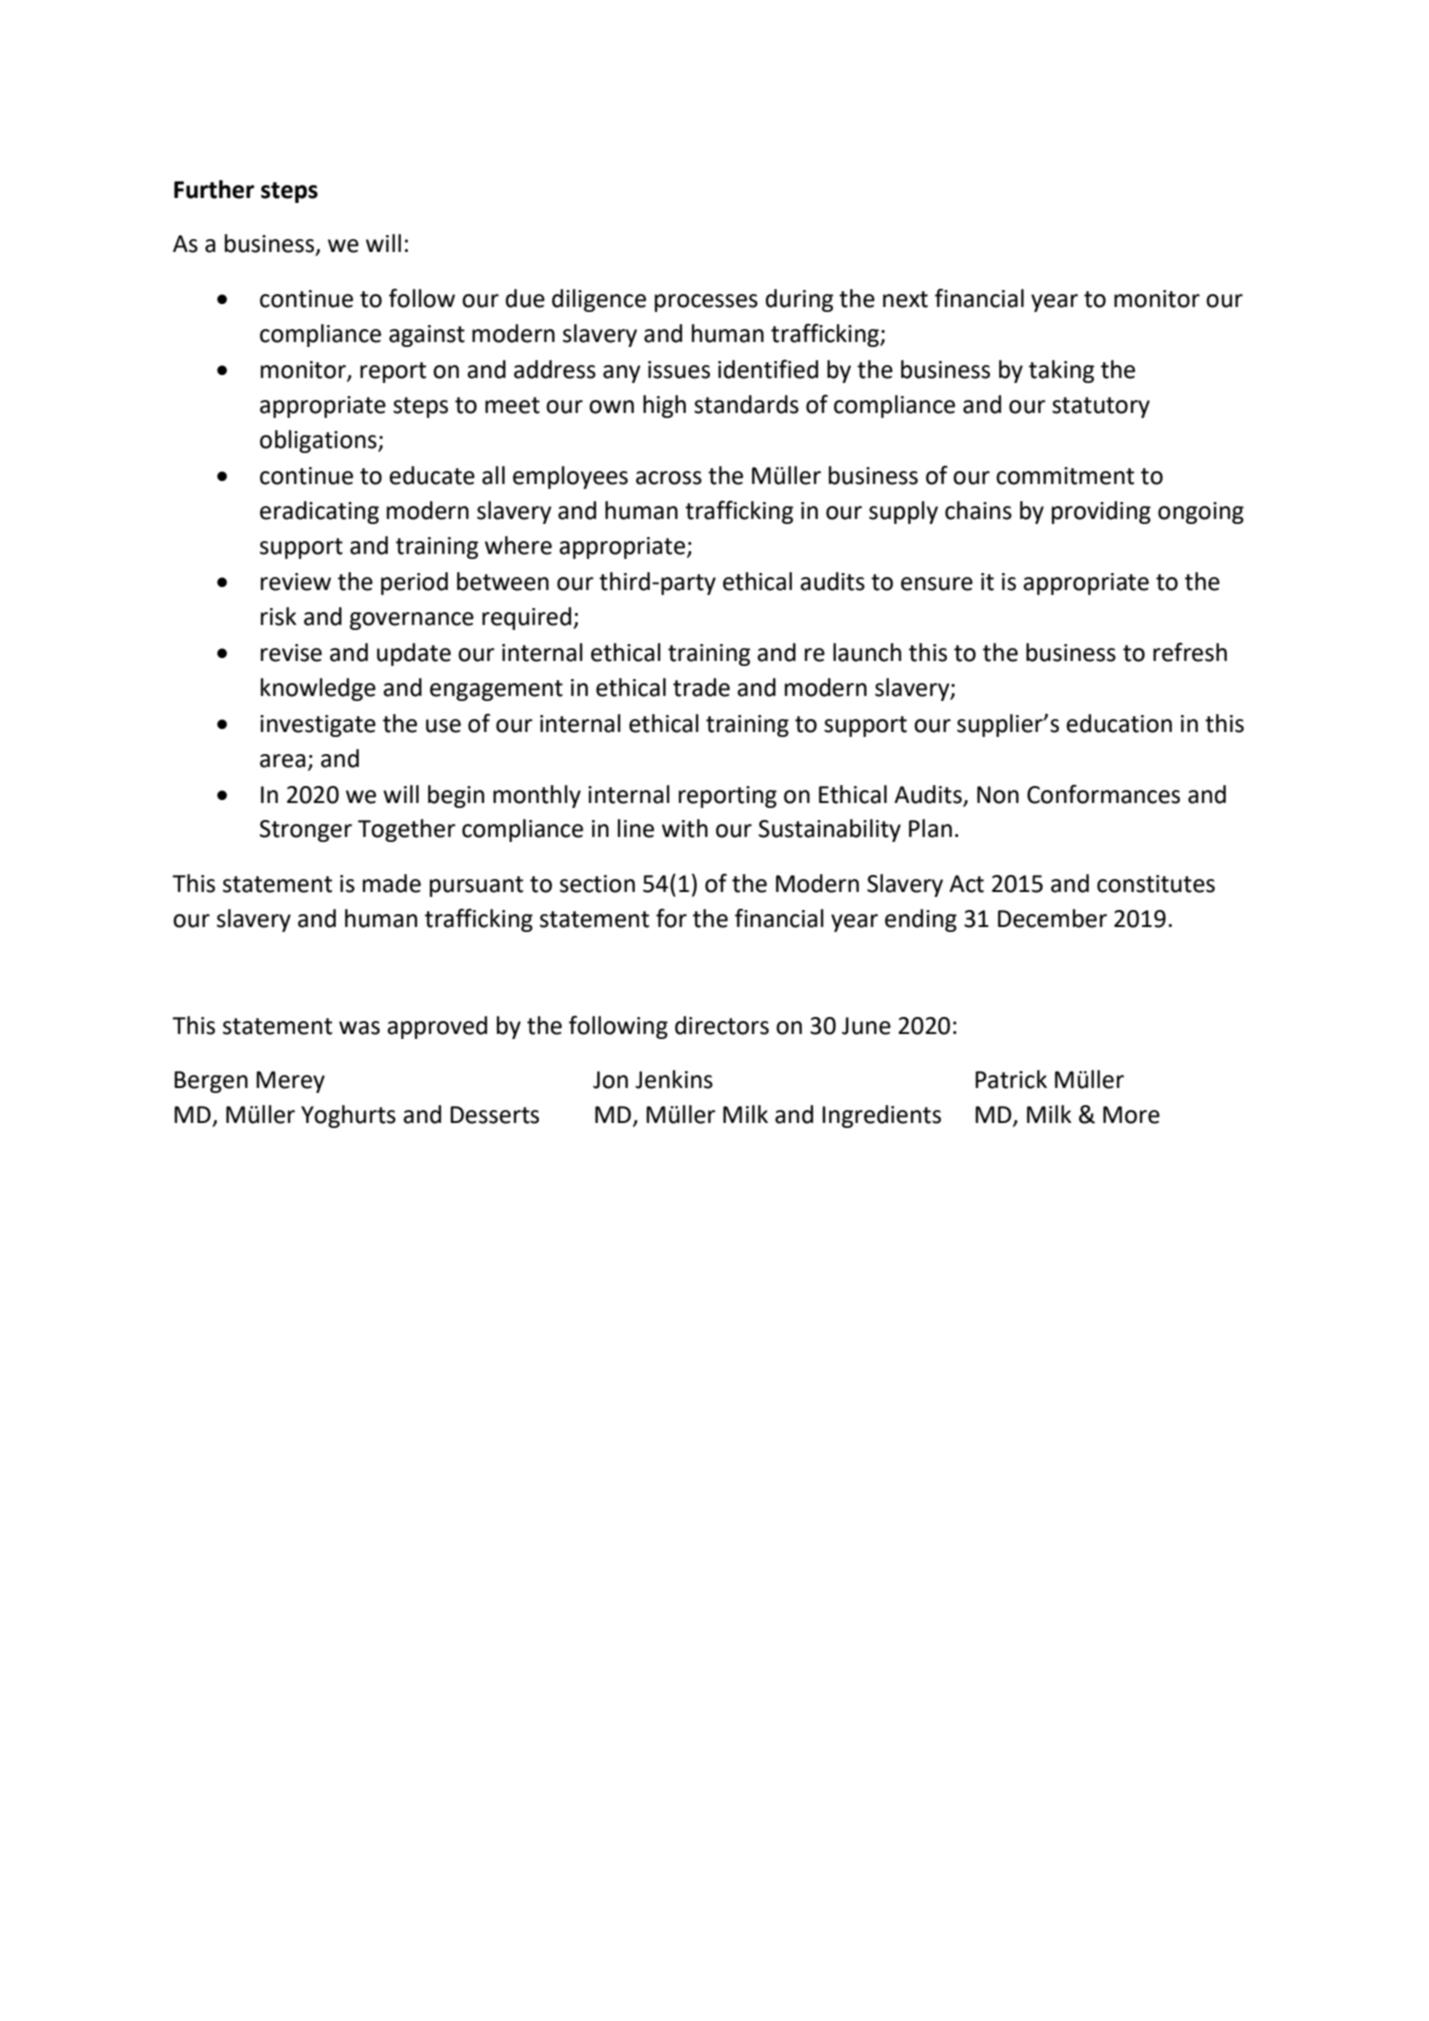 Image resolution: width=1429 pixels, height=2021 pixels. Describe the element at coordinates (701, 687) in the screenshot. I see `trade` at that location.
